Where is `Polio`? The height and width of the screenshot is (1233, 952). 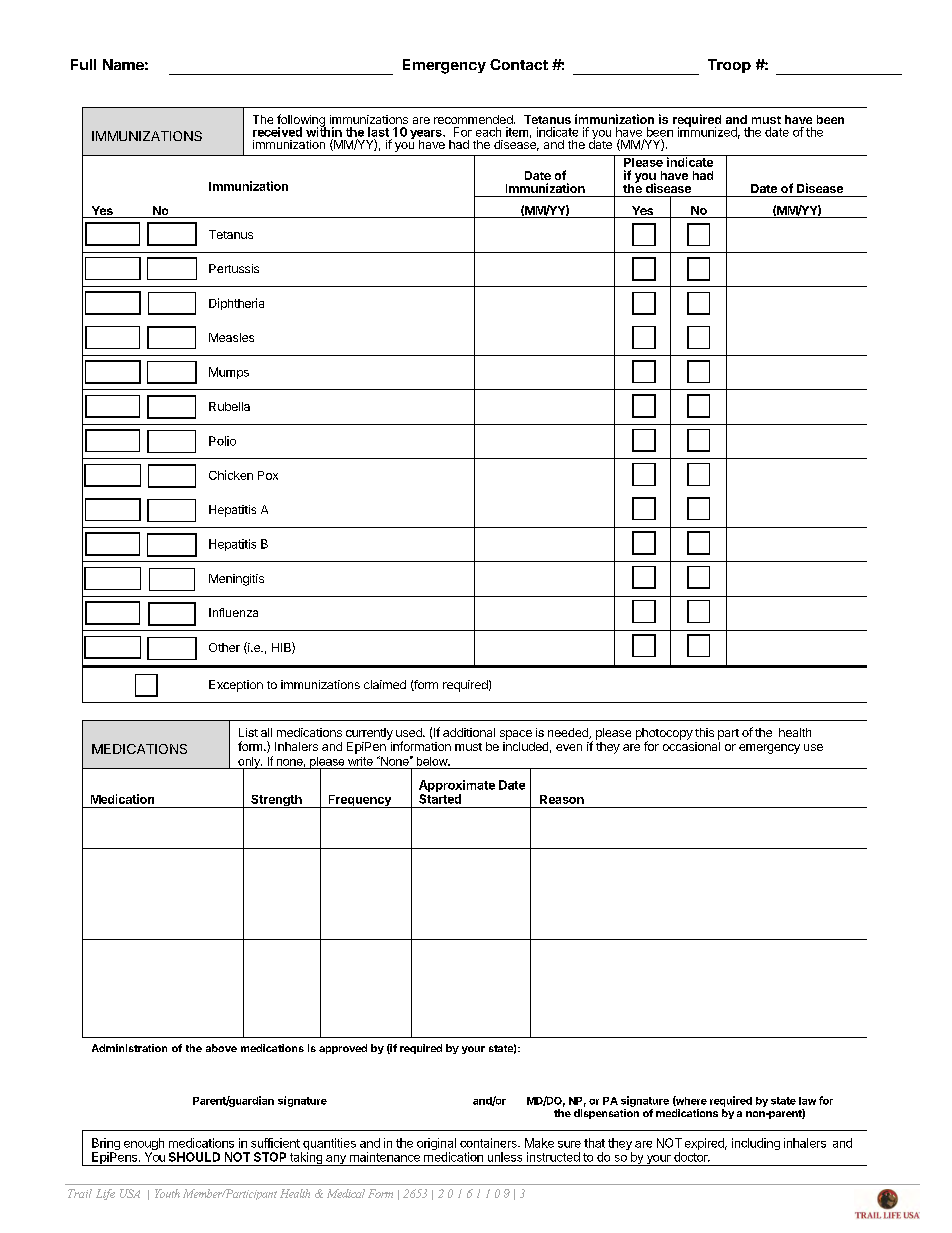
Polio is located at coordinates (222, 441).
